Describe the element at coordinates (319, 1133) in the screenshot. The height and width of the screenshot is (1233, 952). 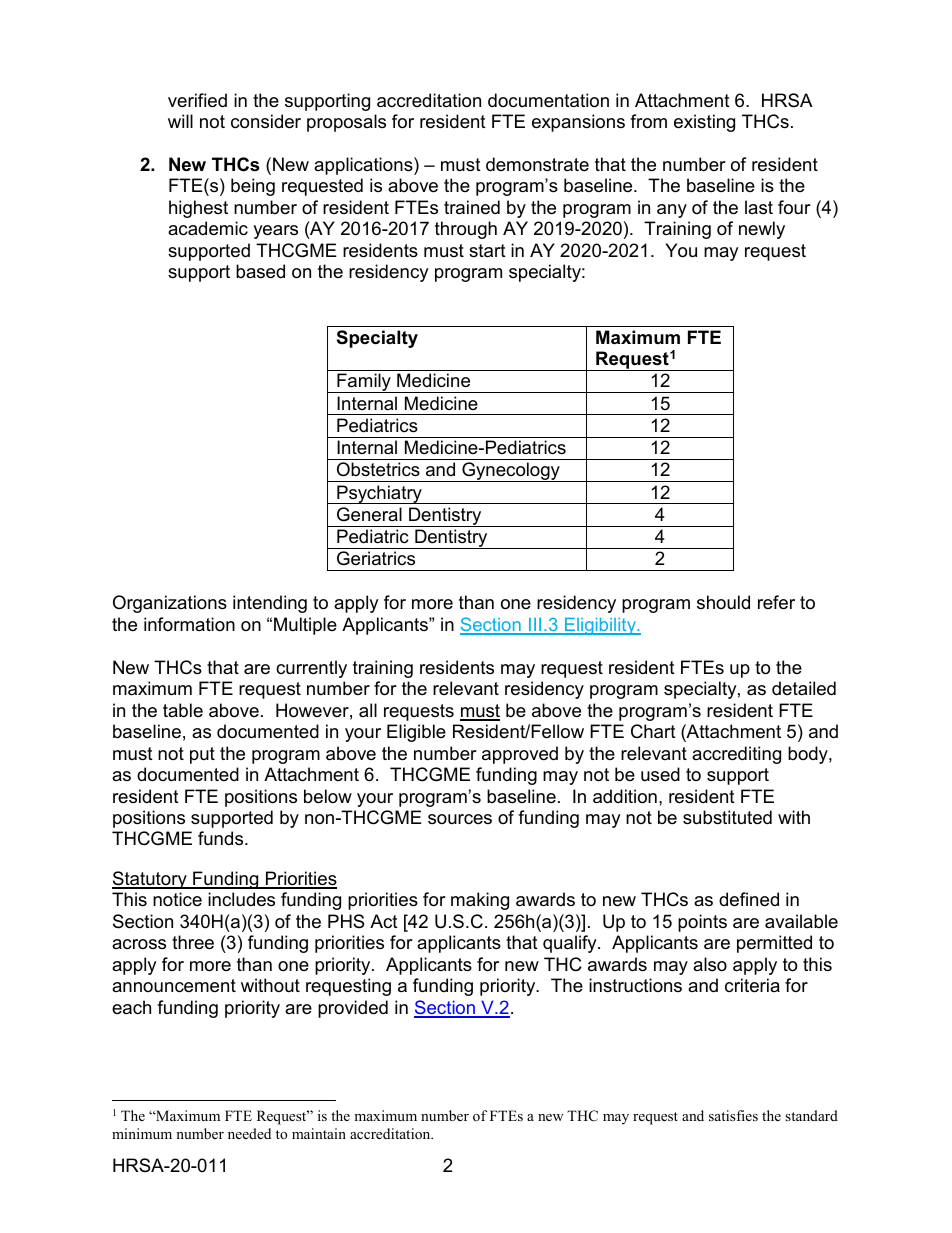
I see `maintain` at that location.
